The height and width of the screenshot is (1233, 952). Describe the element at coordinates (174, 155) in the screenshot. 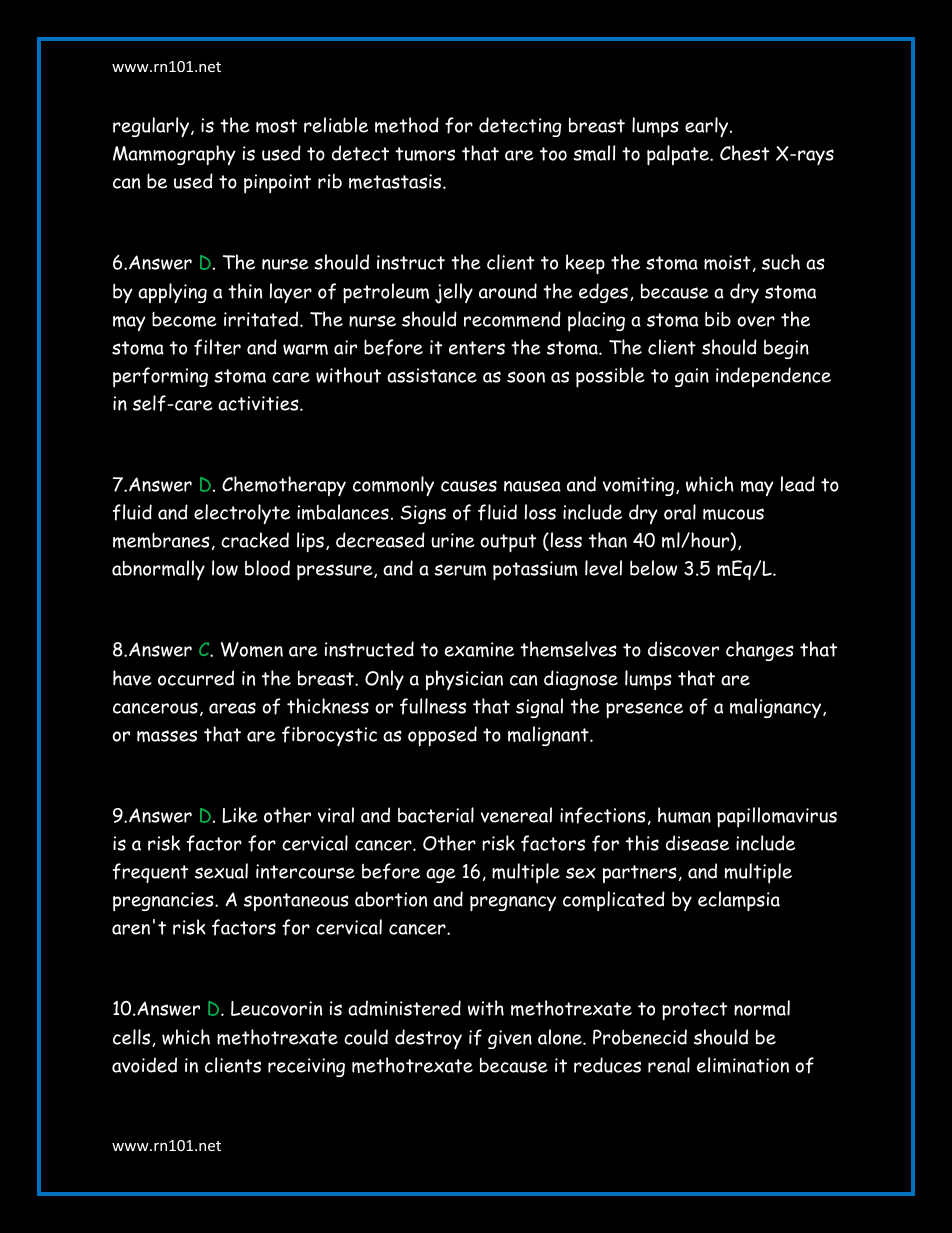

I see `Mammography` at that location.
